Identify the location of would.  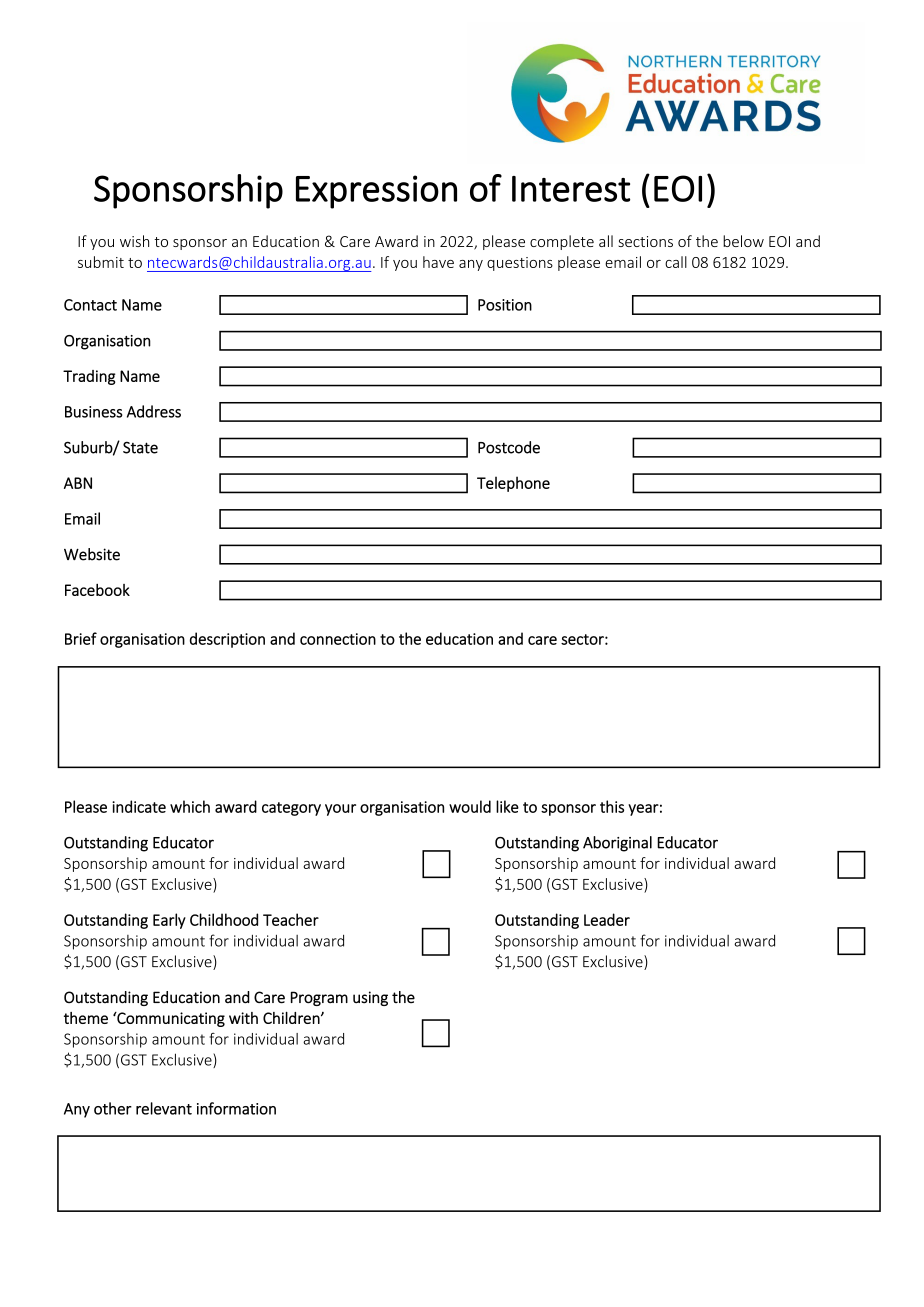
(470, 806).
